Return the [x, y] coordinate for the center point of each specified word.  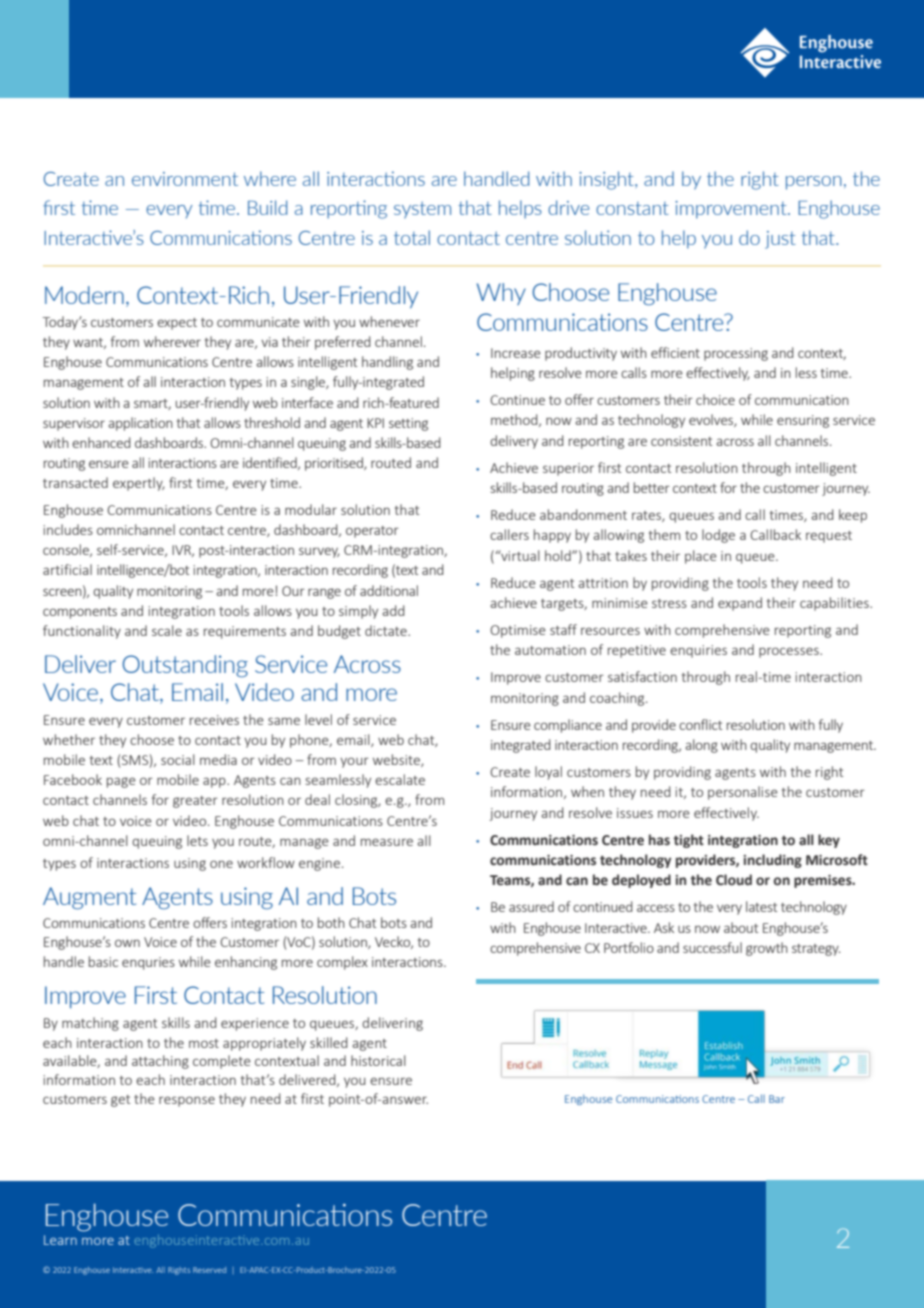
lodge [718, 536]
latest [761, 906]
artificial [67, 569]
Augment [89, 898]
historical [378, 1060]
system [422, 210]
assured [531, 906]
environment [185, 179]
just [780, 240]
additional [389, 590]
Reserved [209, 1270]
